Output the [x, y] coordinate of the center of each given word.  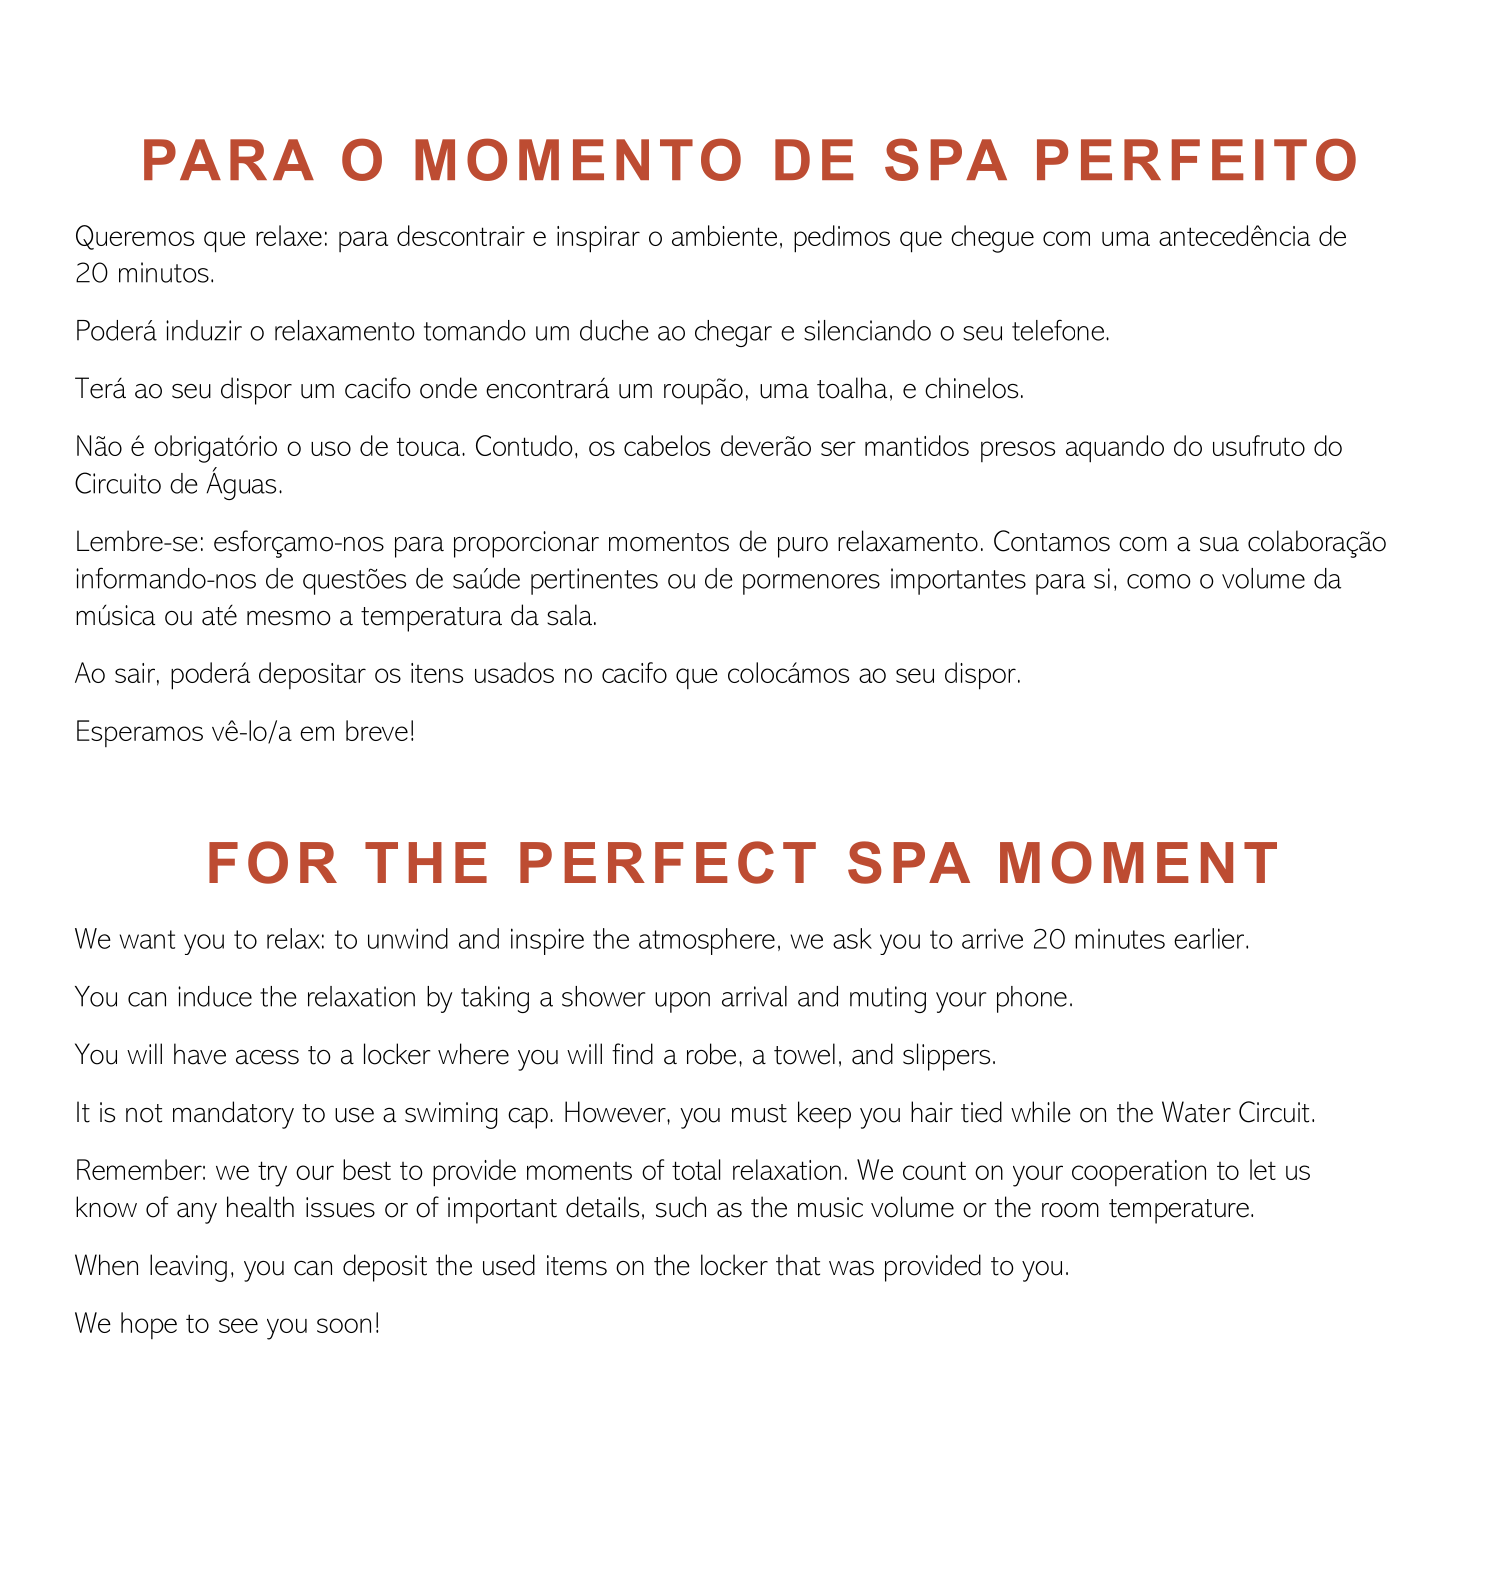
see [238, 1325]
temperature [1179, 1211]
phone [1032, 999]
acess [267, 1057]
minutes [1120, 939]
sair [135, 673]
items [577, 1265]
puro [803, 547]
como [1159, 581]
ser [838, 448]
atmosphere [707, 941]
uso [331, 448]
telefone [1058, 330]
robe [711, 1054]
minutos [164, 272]
